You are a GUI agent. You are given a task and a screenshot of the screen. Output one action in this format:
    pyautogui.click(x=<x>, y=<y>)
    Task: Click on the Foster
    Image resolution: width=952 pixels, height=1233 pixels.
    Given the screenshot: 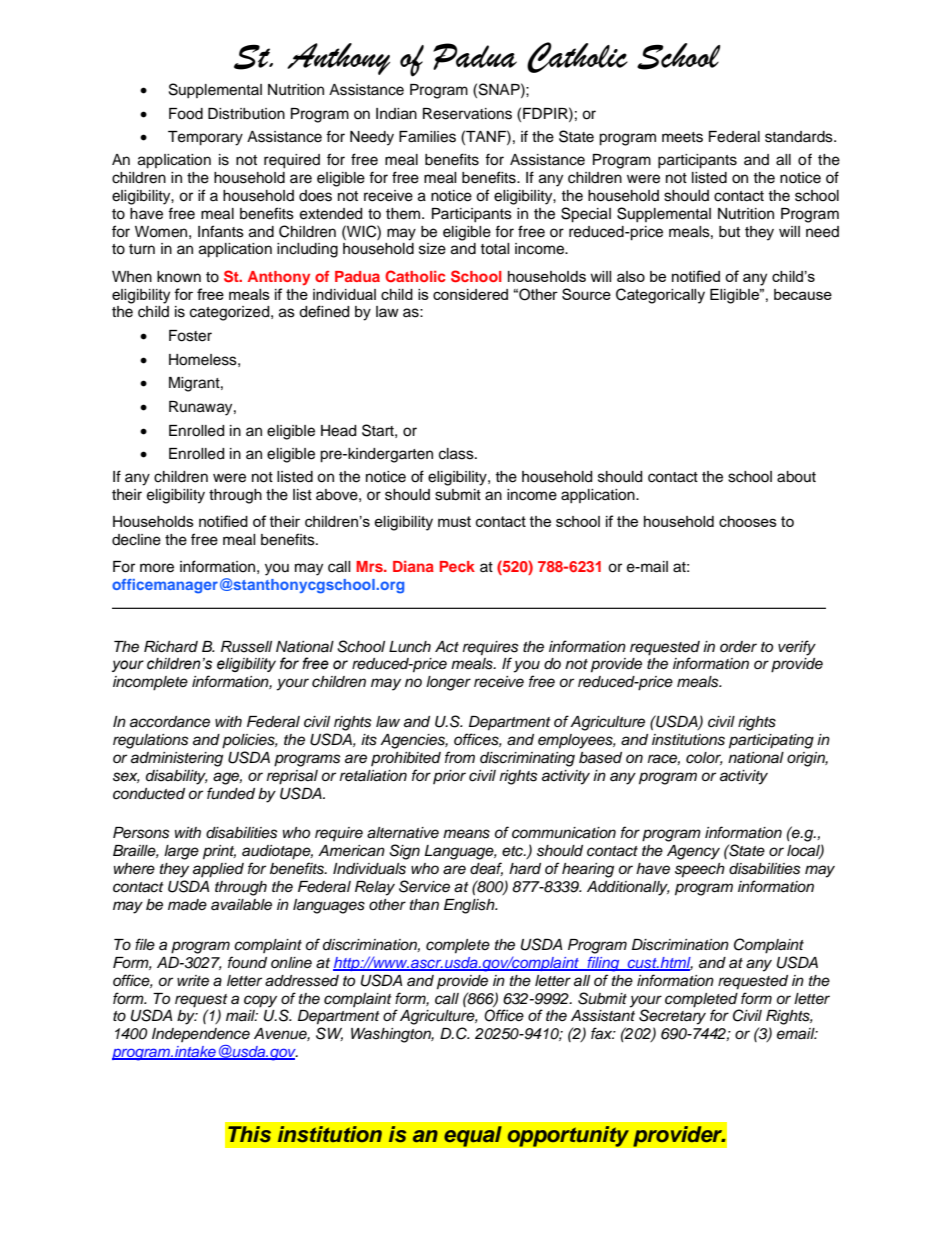 What is the action you would take?
    pyautogui.click(x=190, y=336)
